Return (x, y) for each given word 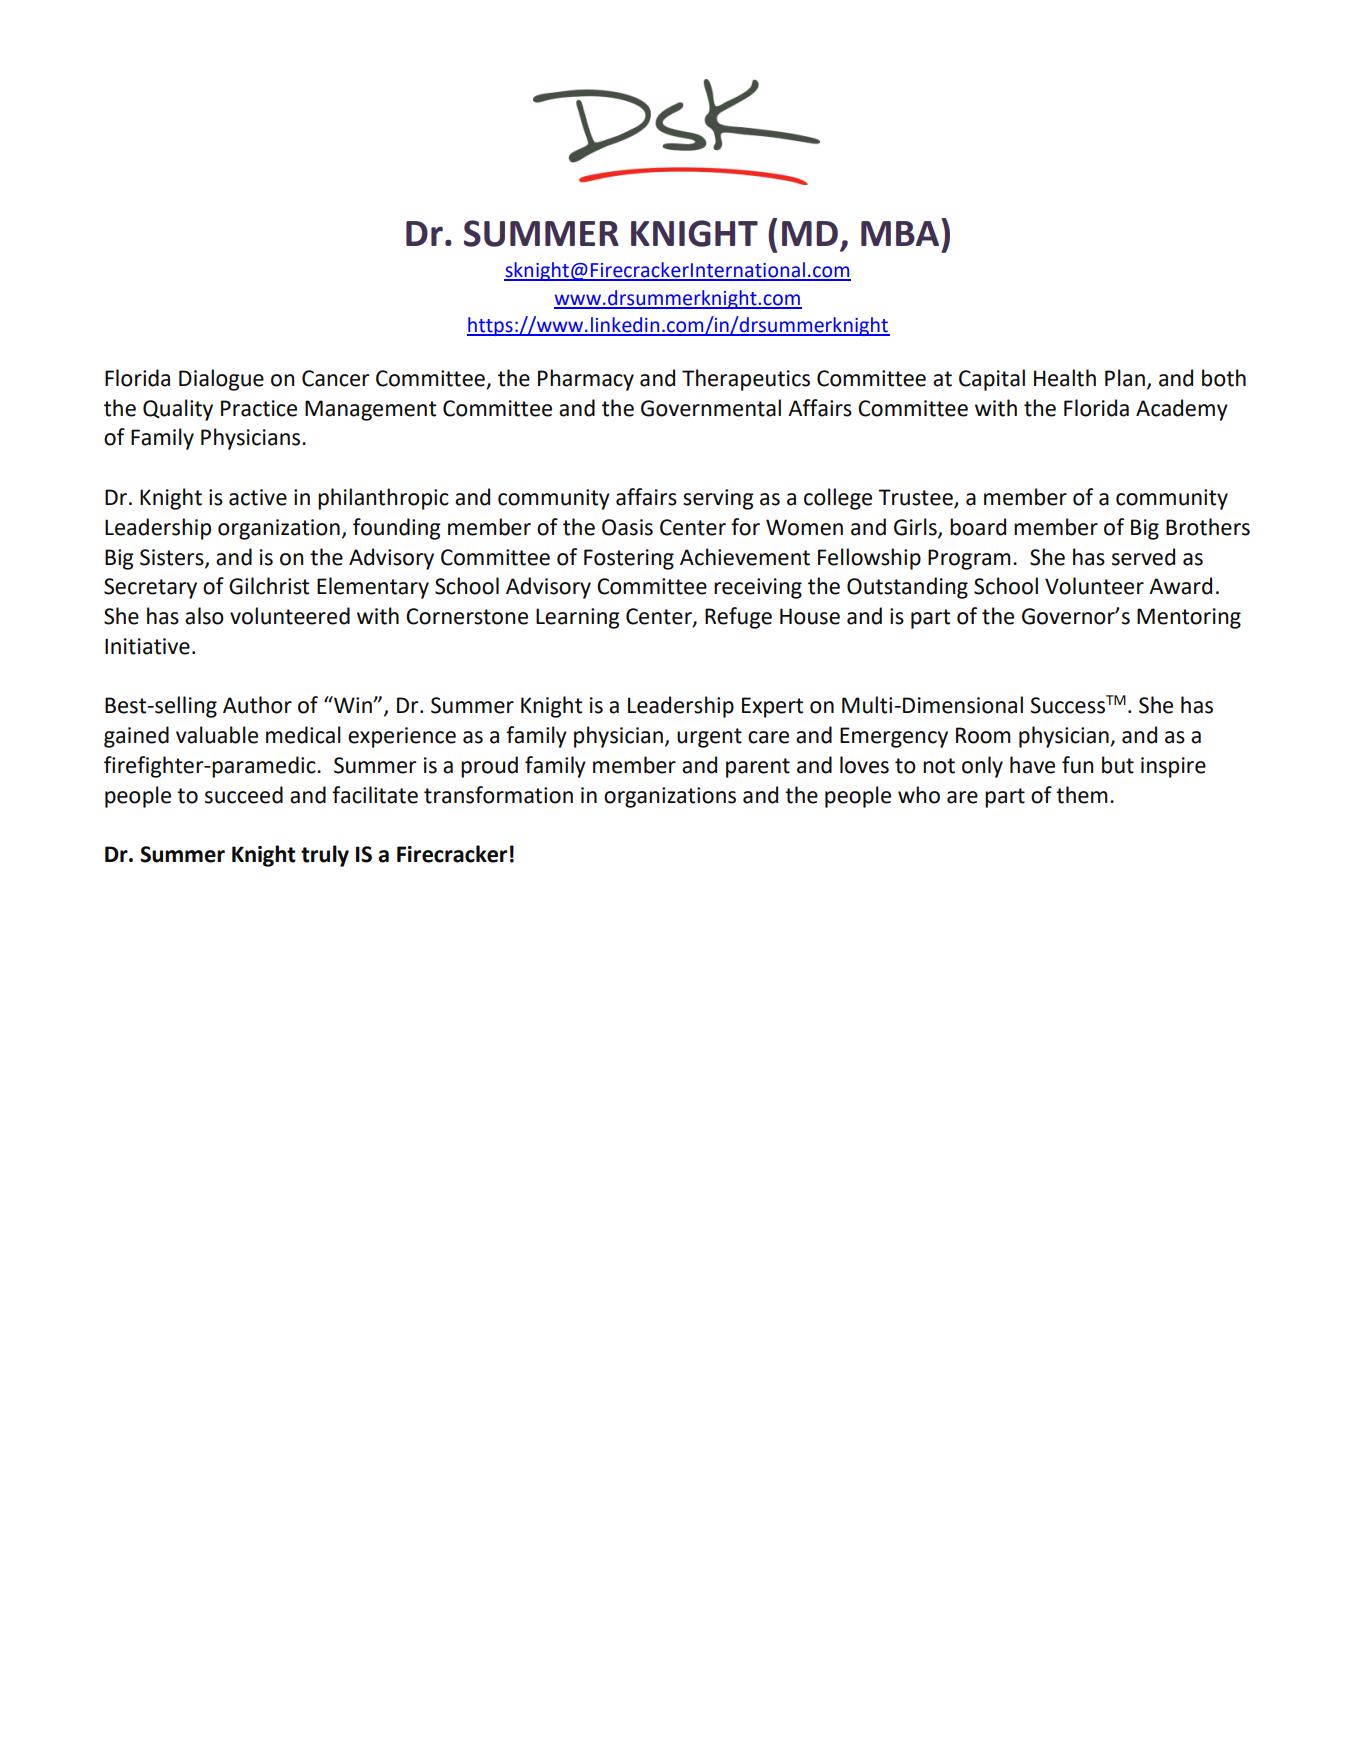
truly (325, 856)
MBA (901, 232)
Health (1065, 378)
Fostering (629, 559)
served (1143, 557)
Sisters (173, 558)
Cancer (336, 378)
